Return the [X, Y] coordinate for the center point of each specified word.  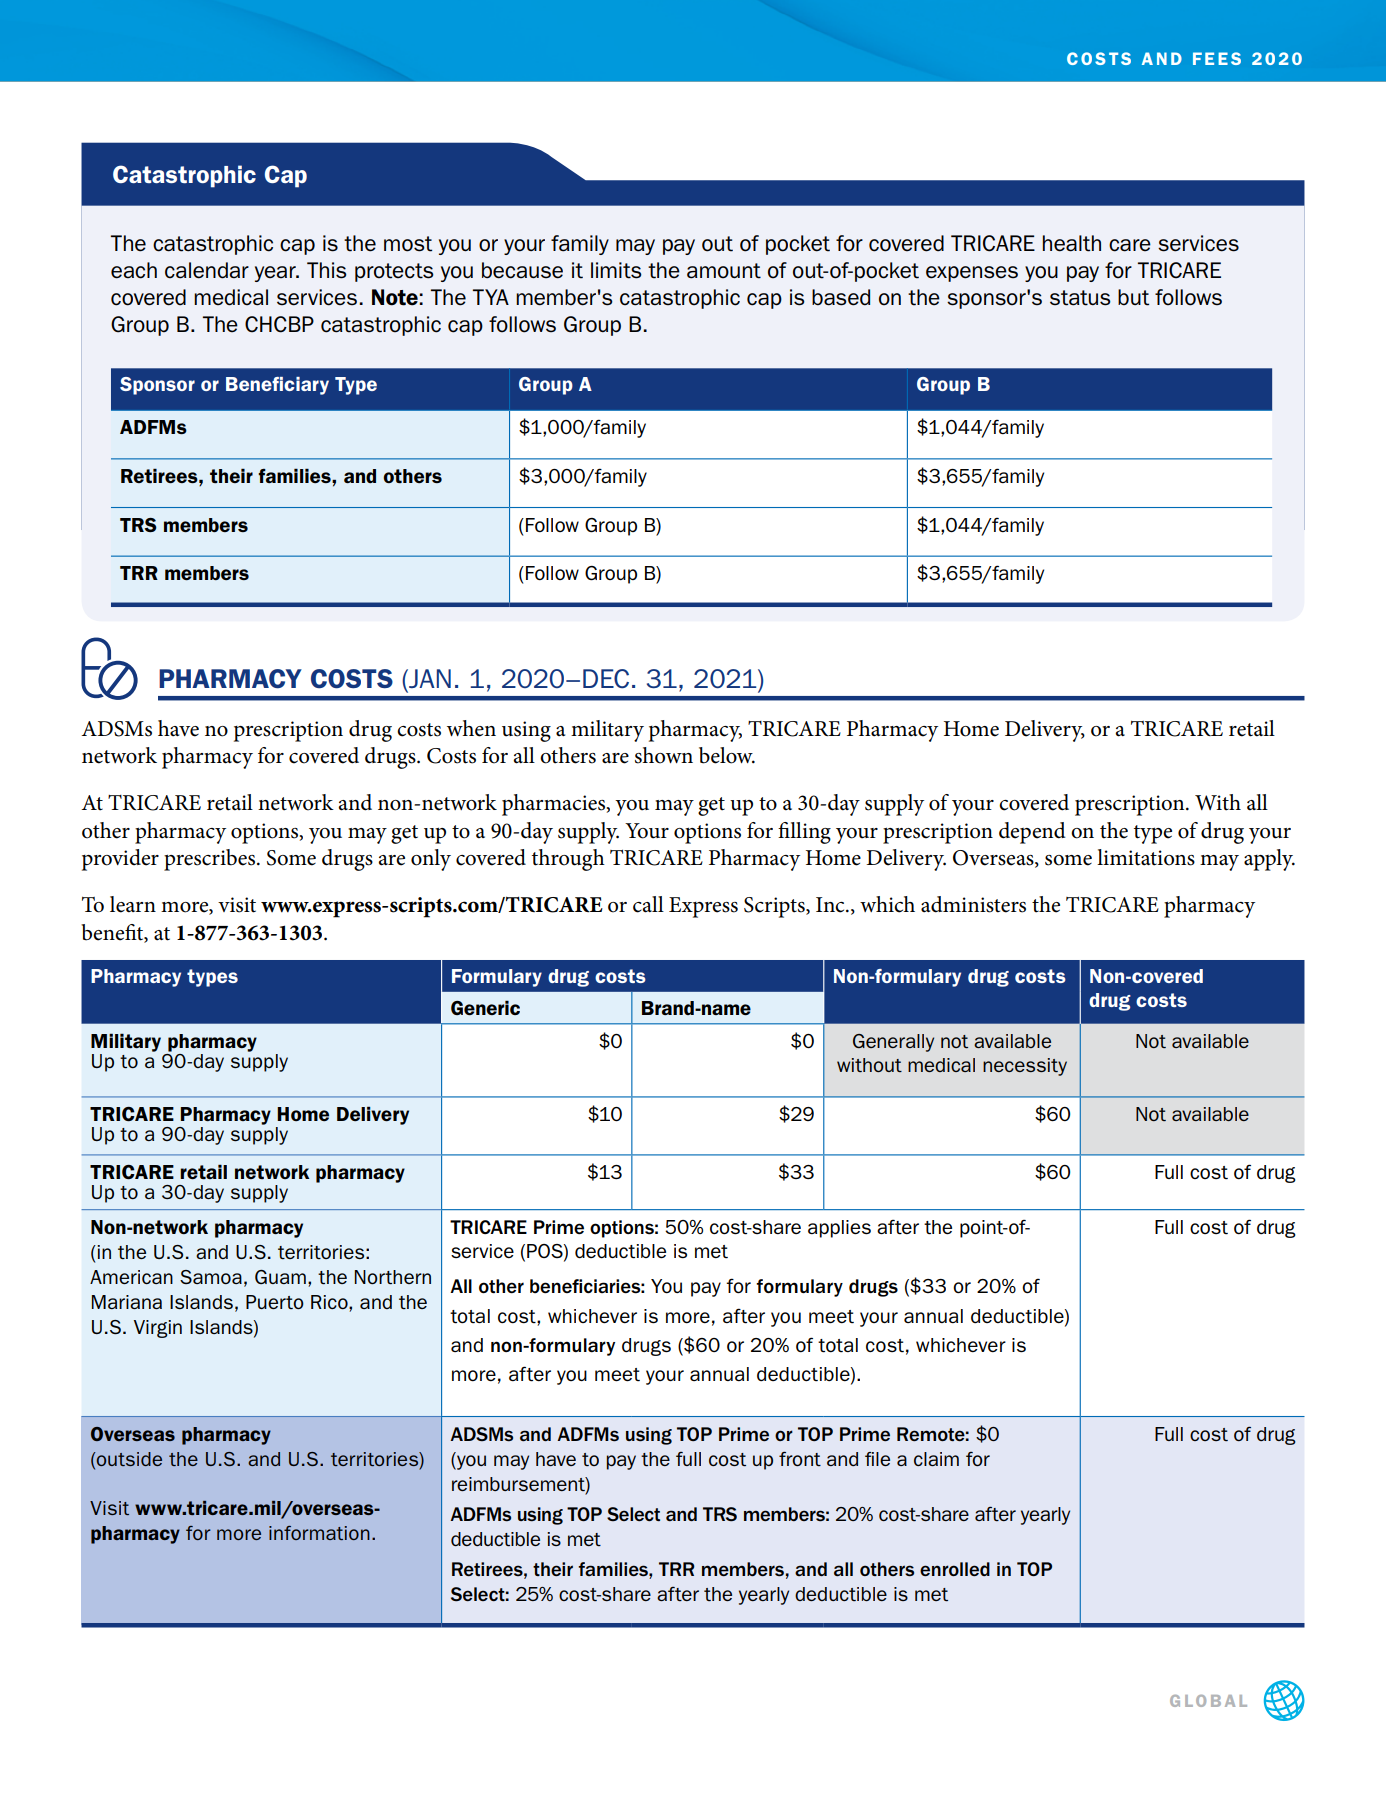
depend [1032, 833]
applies [839, 1229]
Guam [280, 1277]
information [319, 1533]
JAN [429, 678]
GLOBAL [1208, 1701]
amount [724, 271]
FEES [1217, 58]
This [327, 270]
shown [664, 755]
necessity [1025, 1067]
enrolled [955, 1569]
